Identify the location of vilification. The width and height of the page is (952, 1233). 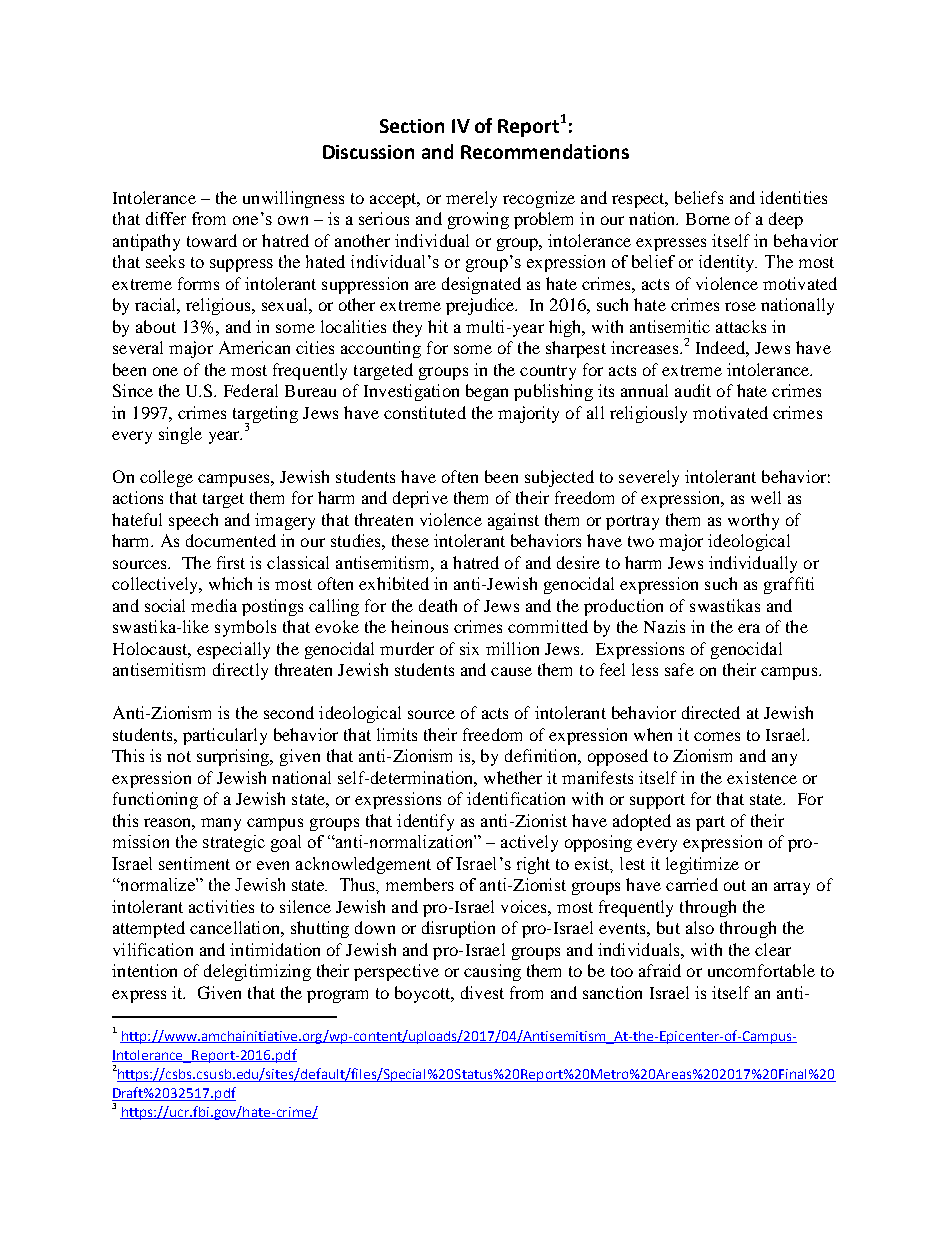
(153, 949).
